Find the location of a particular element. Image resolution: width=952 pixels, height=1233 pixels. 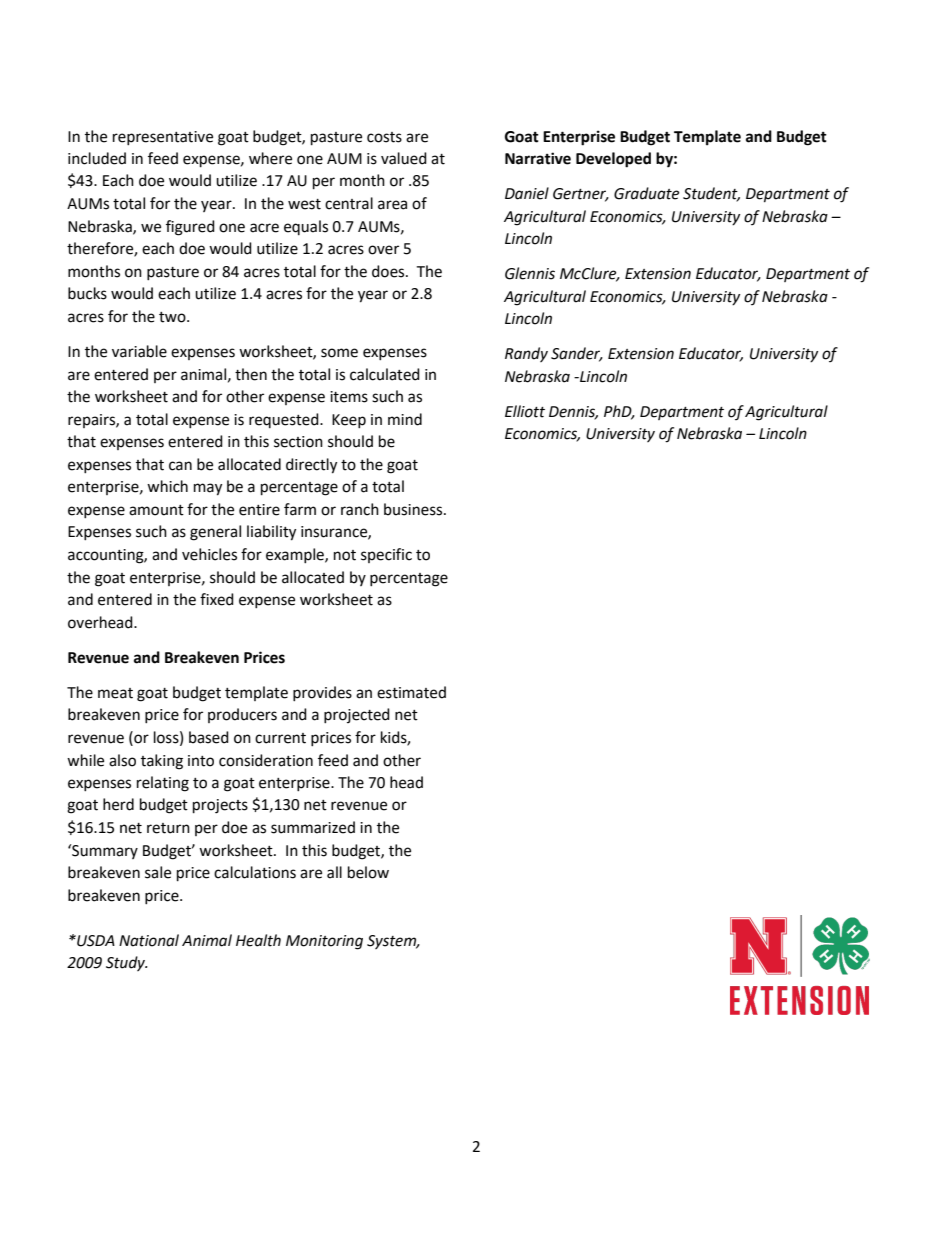

meat is located at coordinates (115, 693).
